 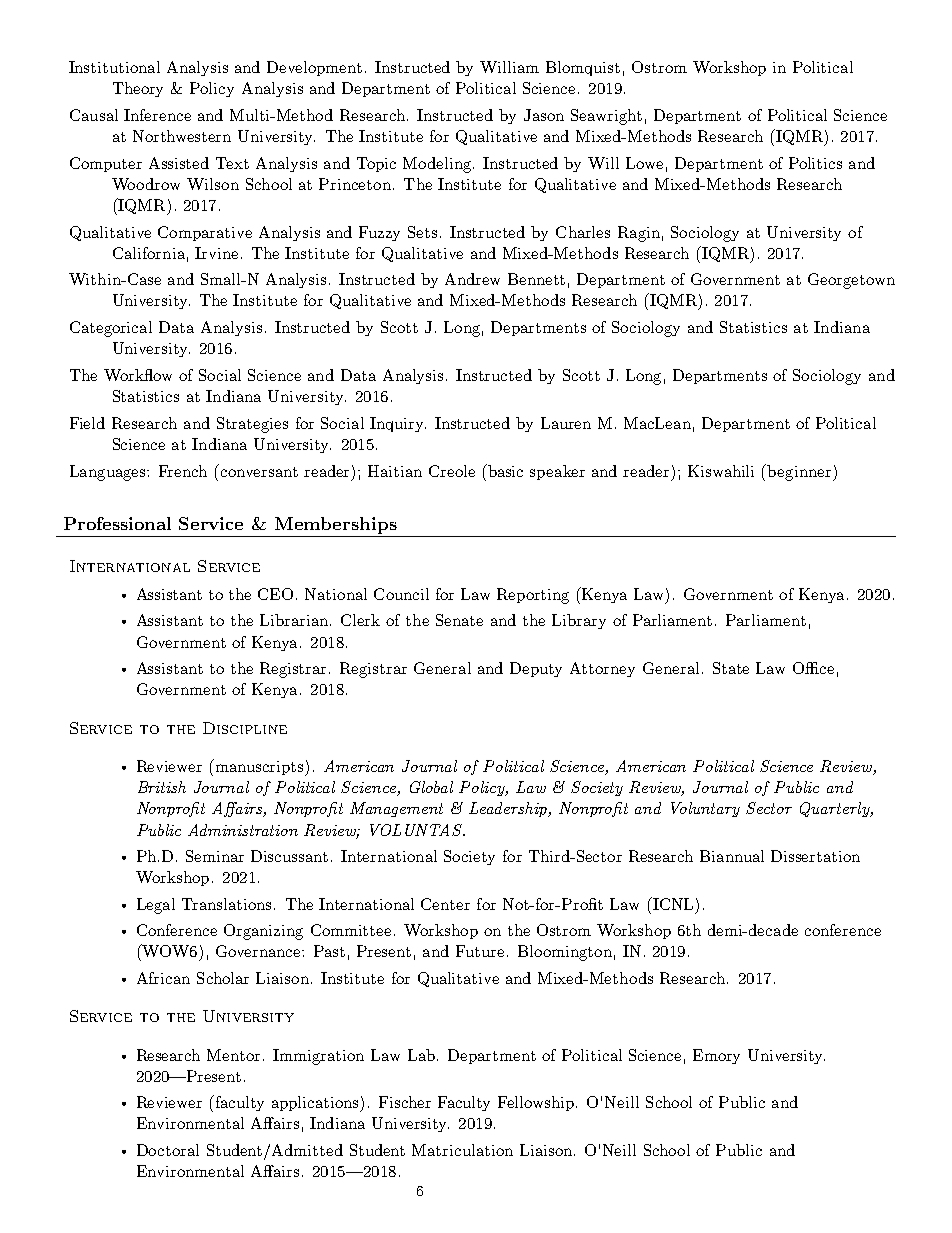 I want to click on CEO, so click(x=275, y=594).
